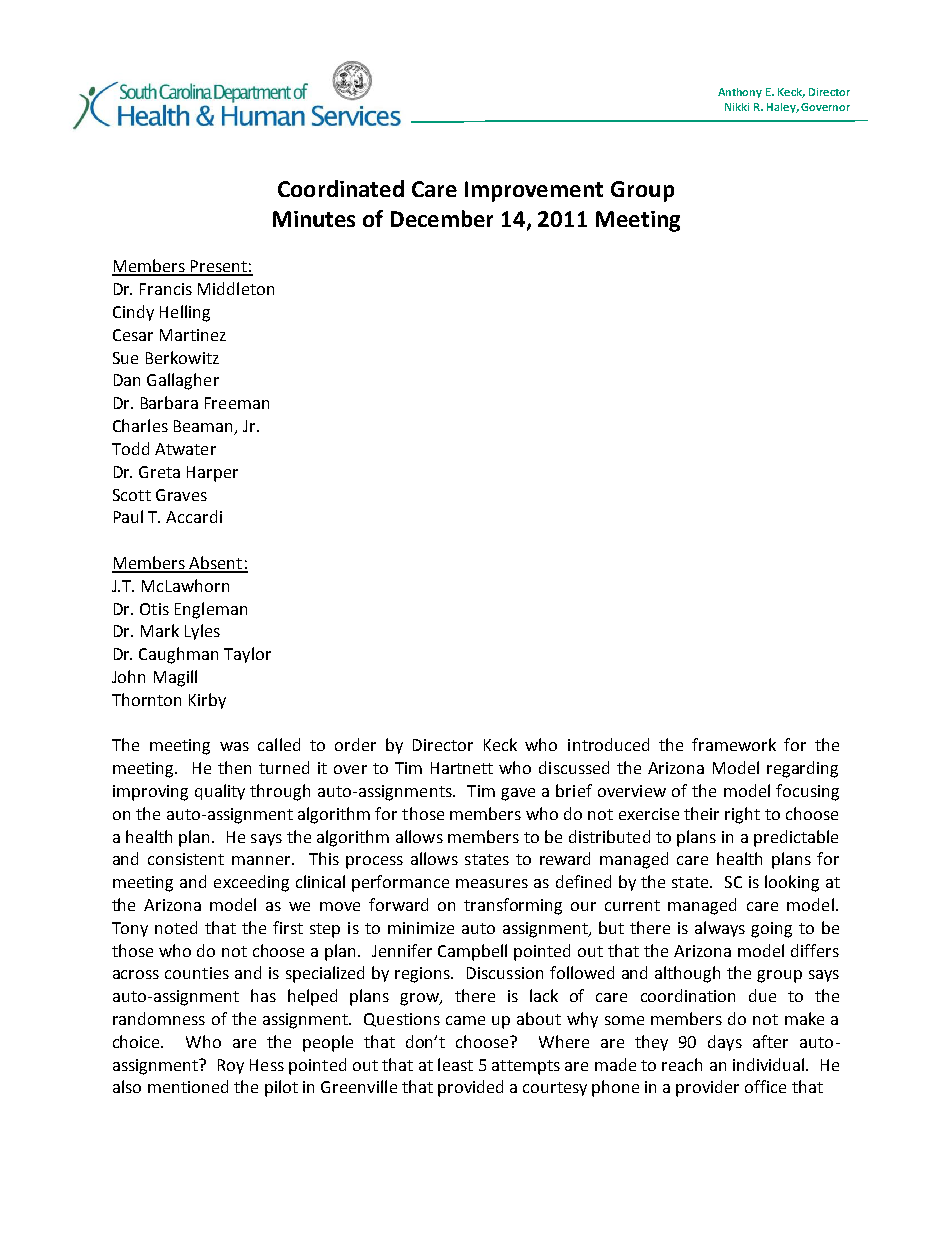 This document has width=952, height=1233. I want to click on December, so click(442, 218).
